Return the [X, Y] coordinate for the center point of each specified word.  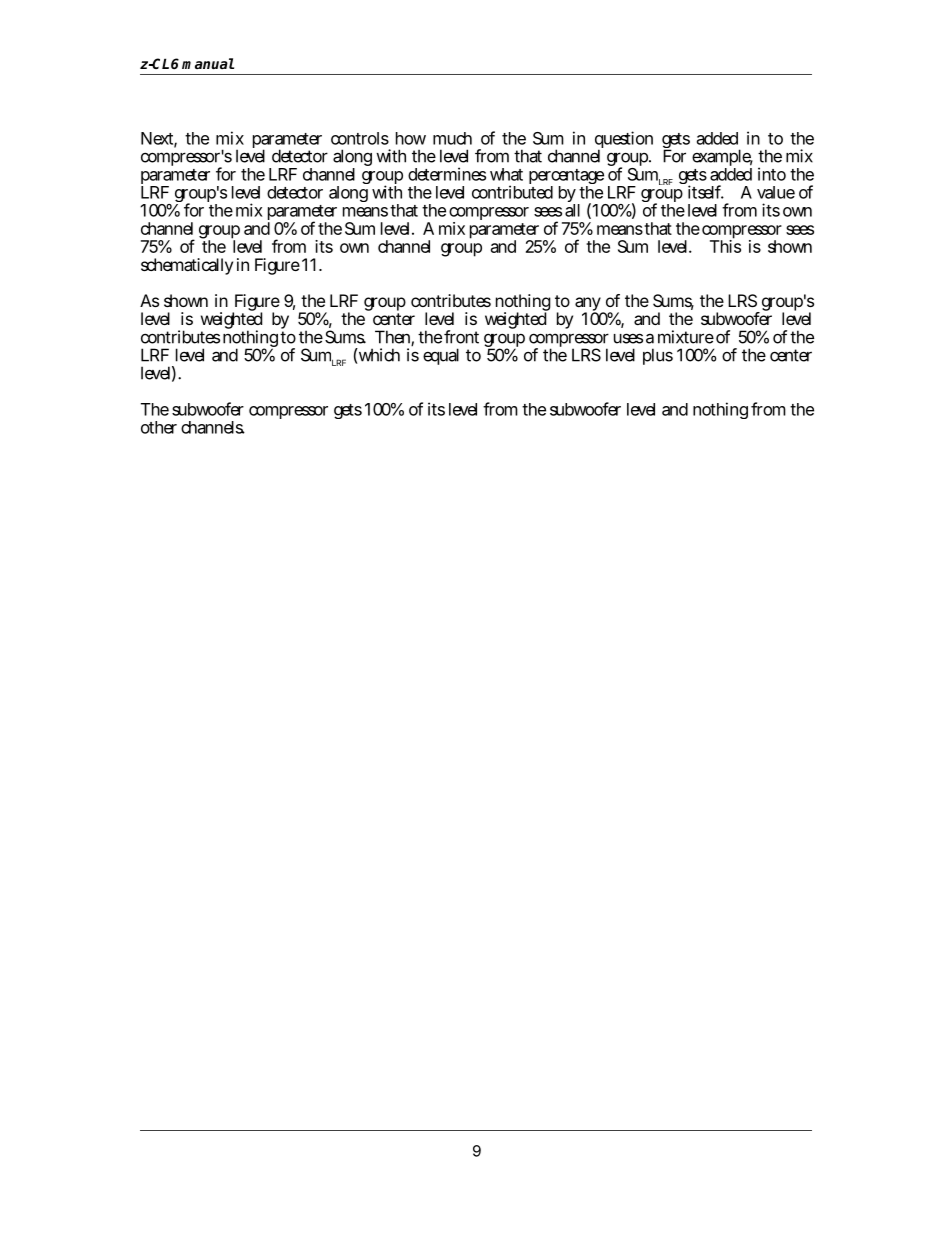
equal [441, 356]
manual [208, 63]
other [159, 427]
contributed [512, 191]
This [725, 245]
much [452, 138]
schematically [187, 266]
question [624, 141]
